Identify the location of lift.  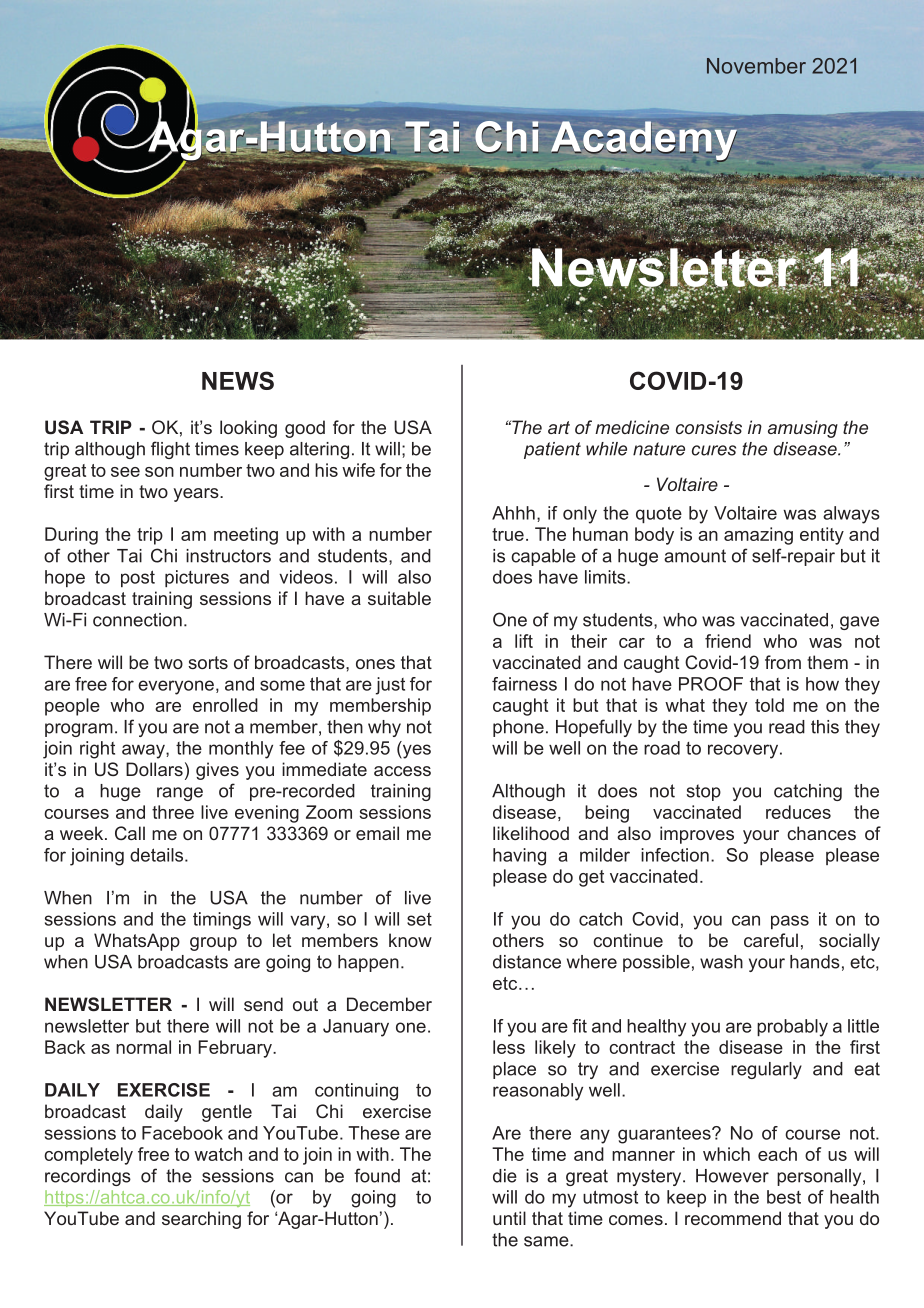
(524, 641).
